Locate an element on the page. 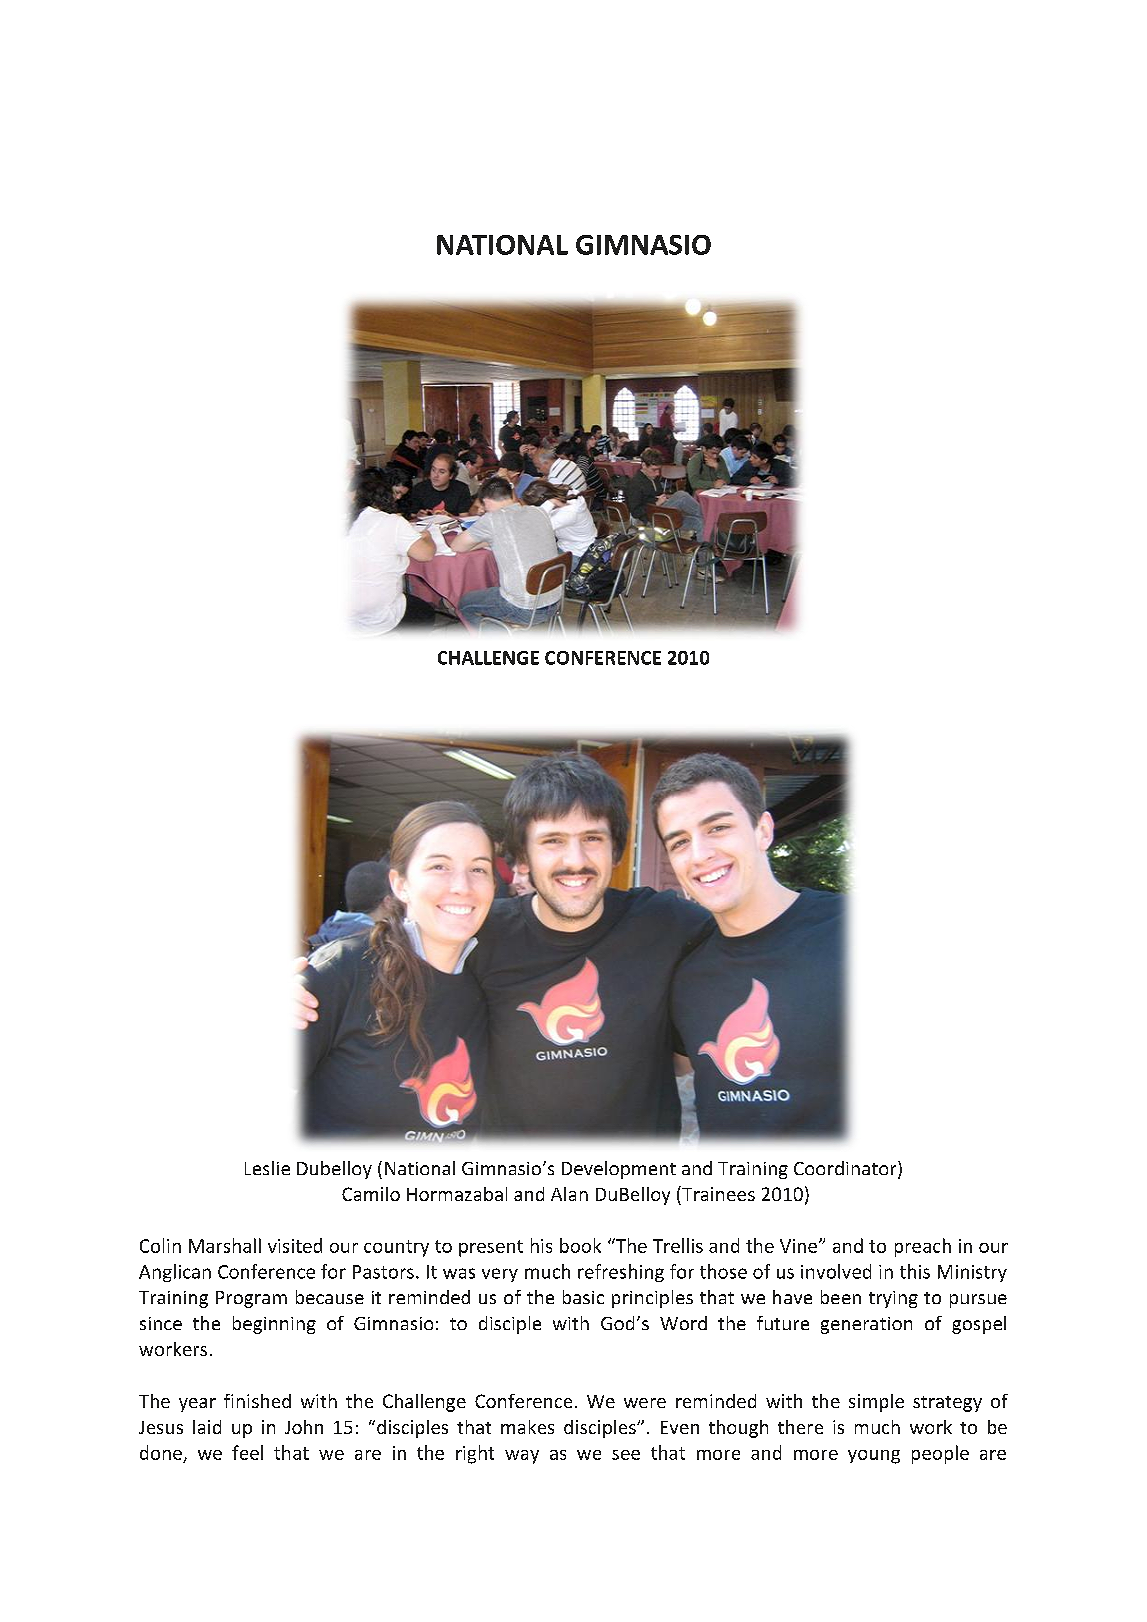 The image size is (1147, 1622). feel is located at coordinates (247, 1452).
